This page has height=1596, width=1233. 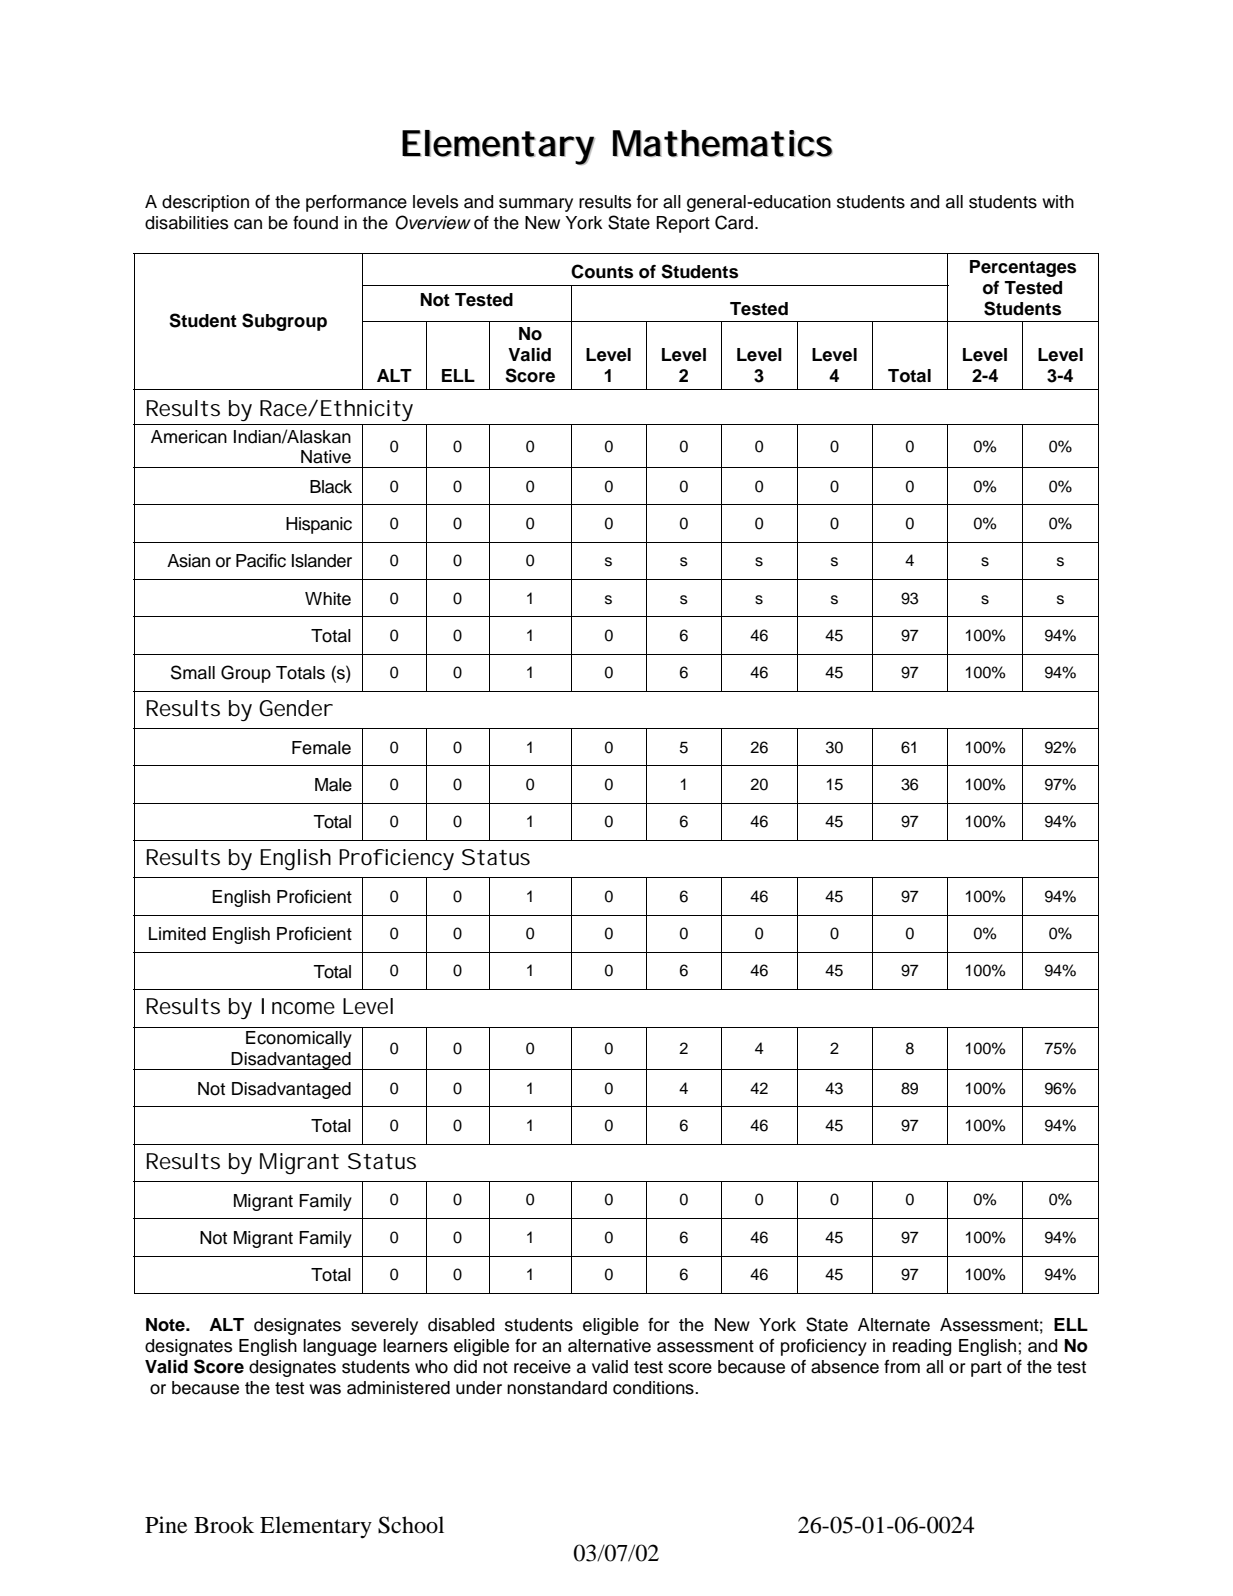 What do you see at coordinates (1058, 201) in the page?
I see `with` at bounding box center [1058, 201].
